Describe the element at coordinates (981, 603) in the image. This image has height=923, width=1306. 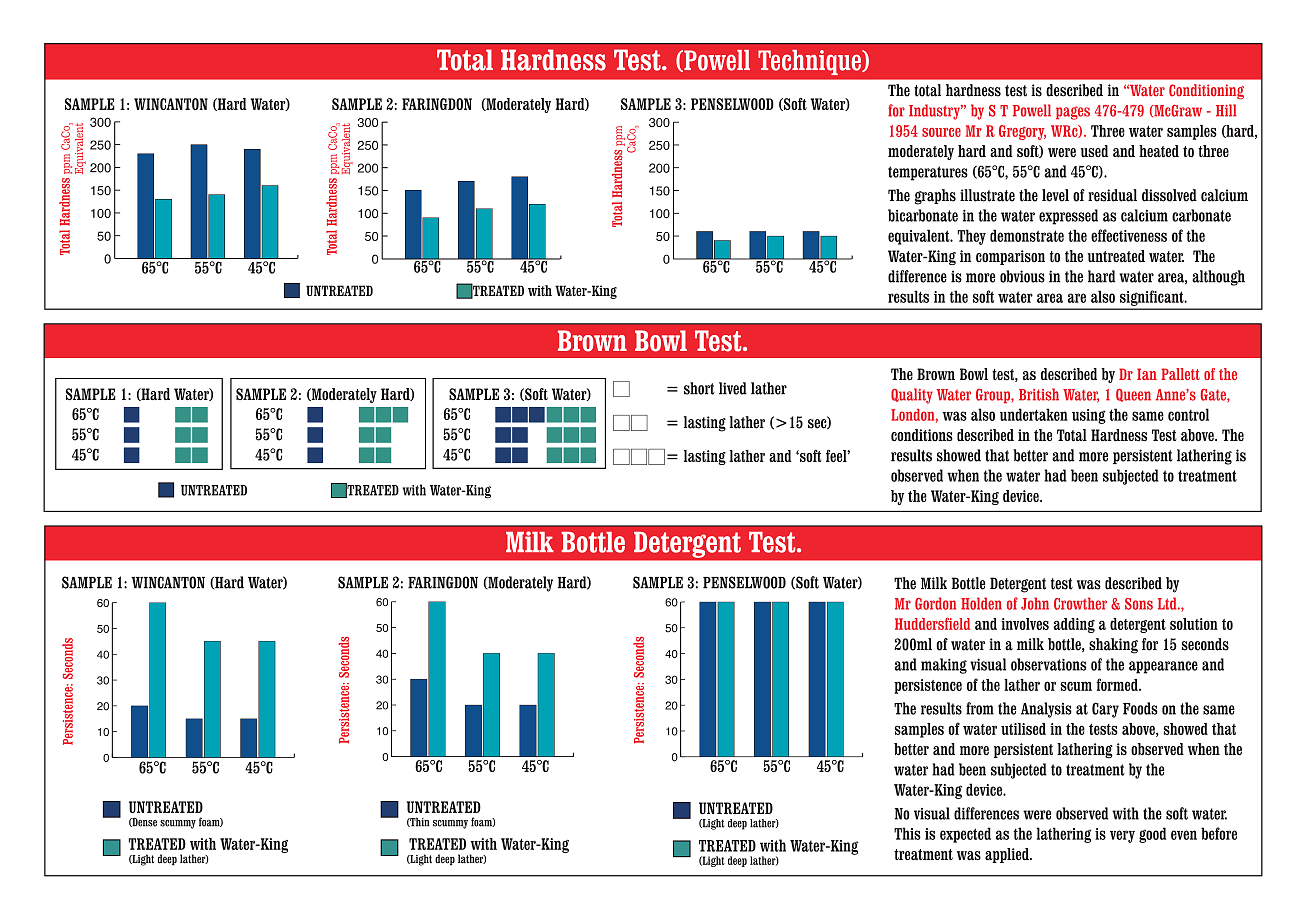
I see `Holden` at that location.
